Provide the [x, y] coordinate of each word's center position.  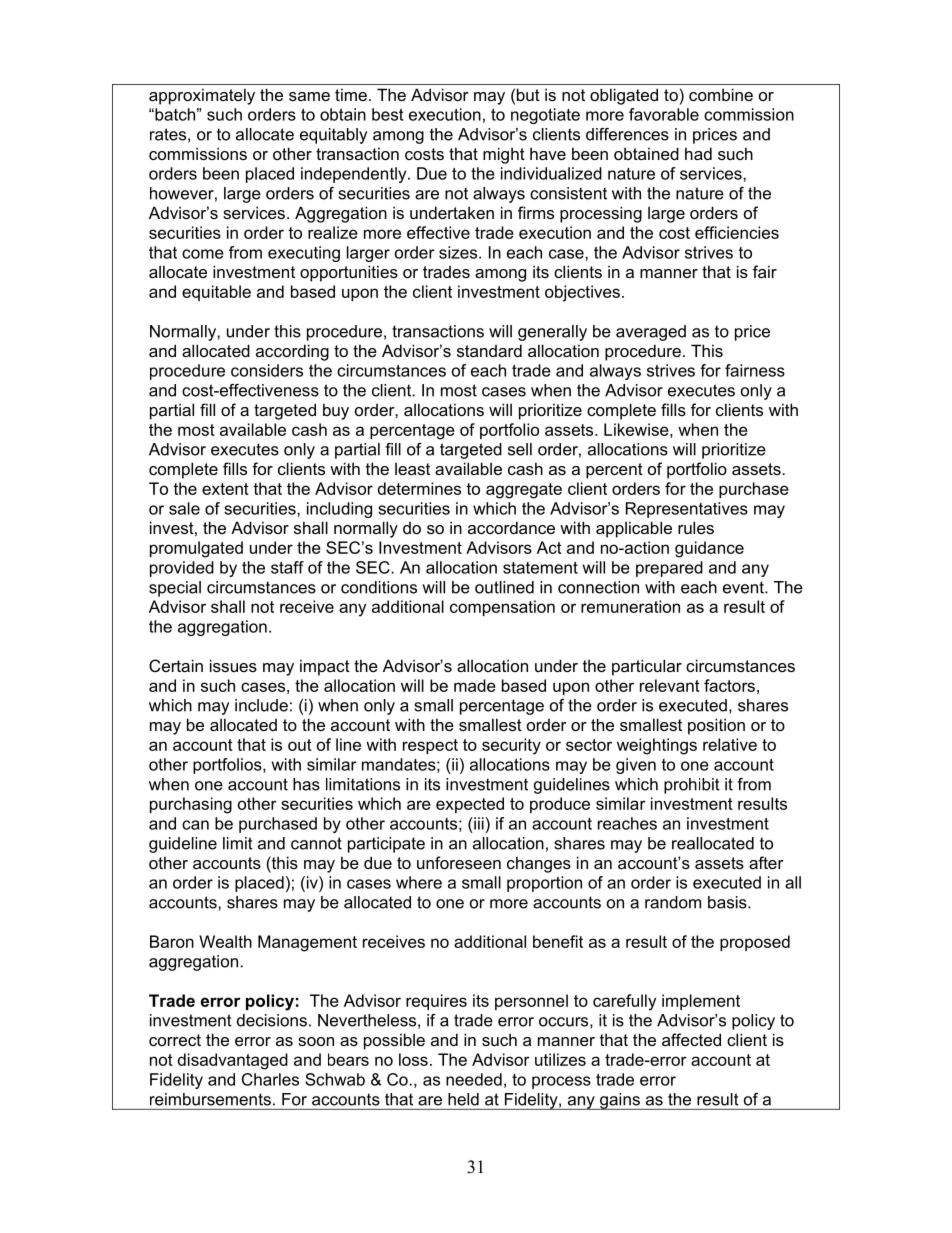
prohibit [692, 786]
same [309, 96]
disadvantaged [233, 1061]
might [504, 155]
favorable [664, 114]
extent [225, 489]
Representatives [687, 510]
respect [430, 746]
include [261, 705]
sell [520, 449]
